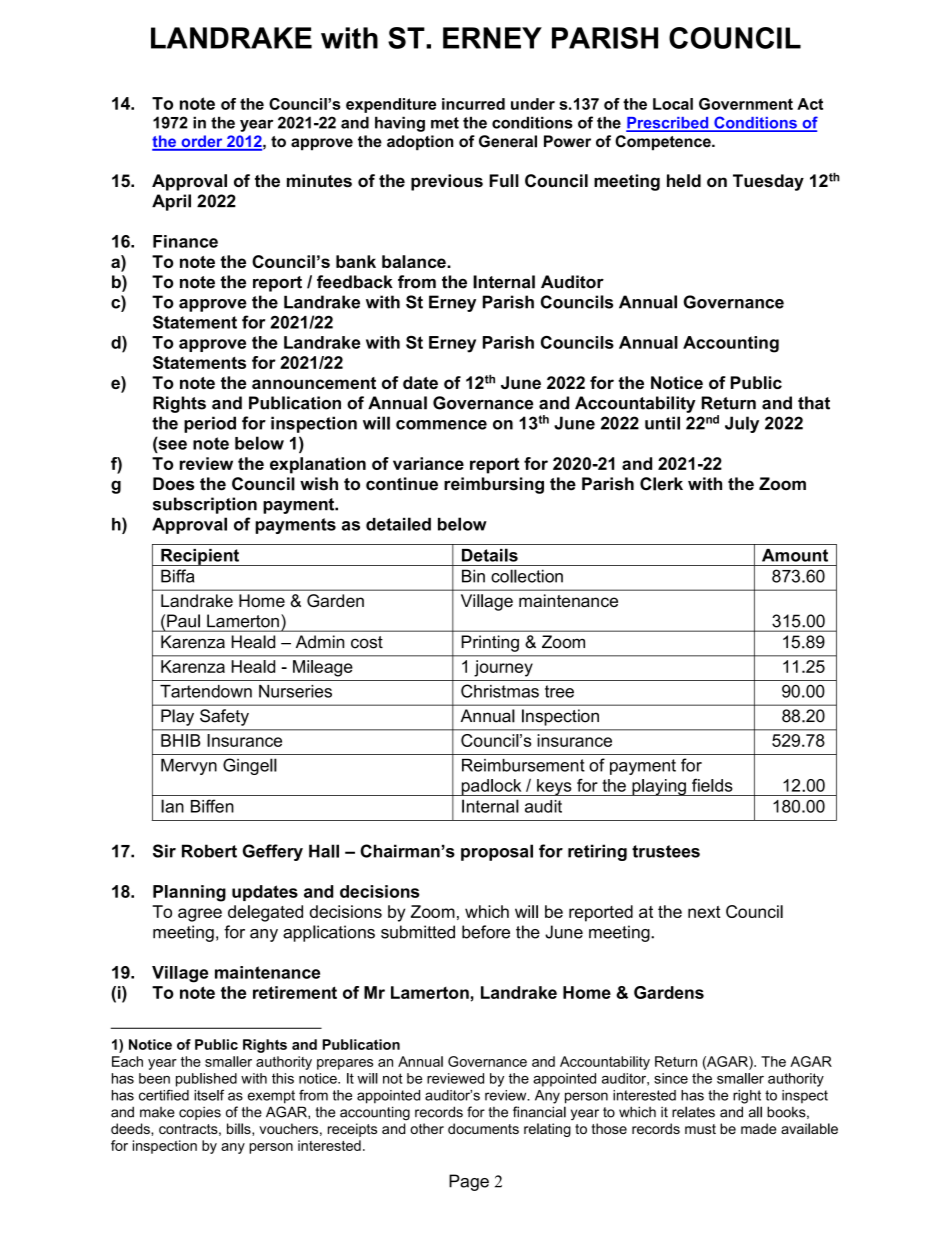  Describe the element at coordinates (295, 691) in the page. I see `Nurseries` at that location.
